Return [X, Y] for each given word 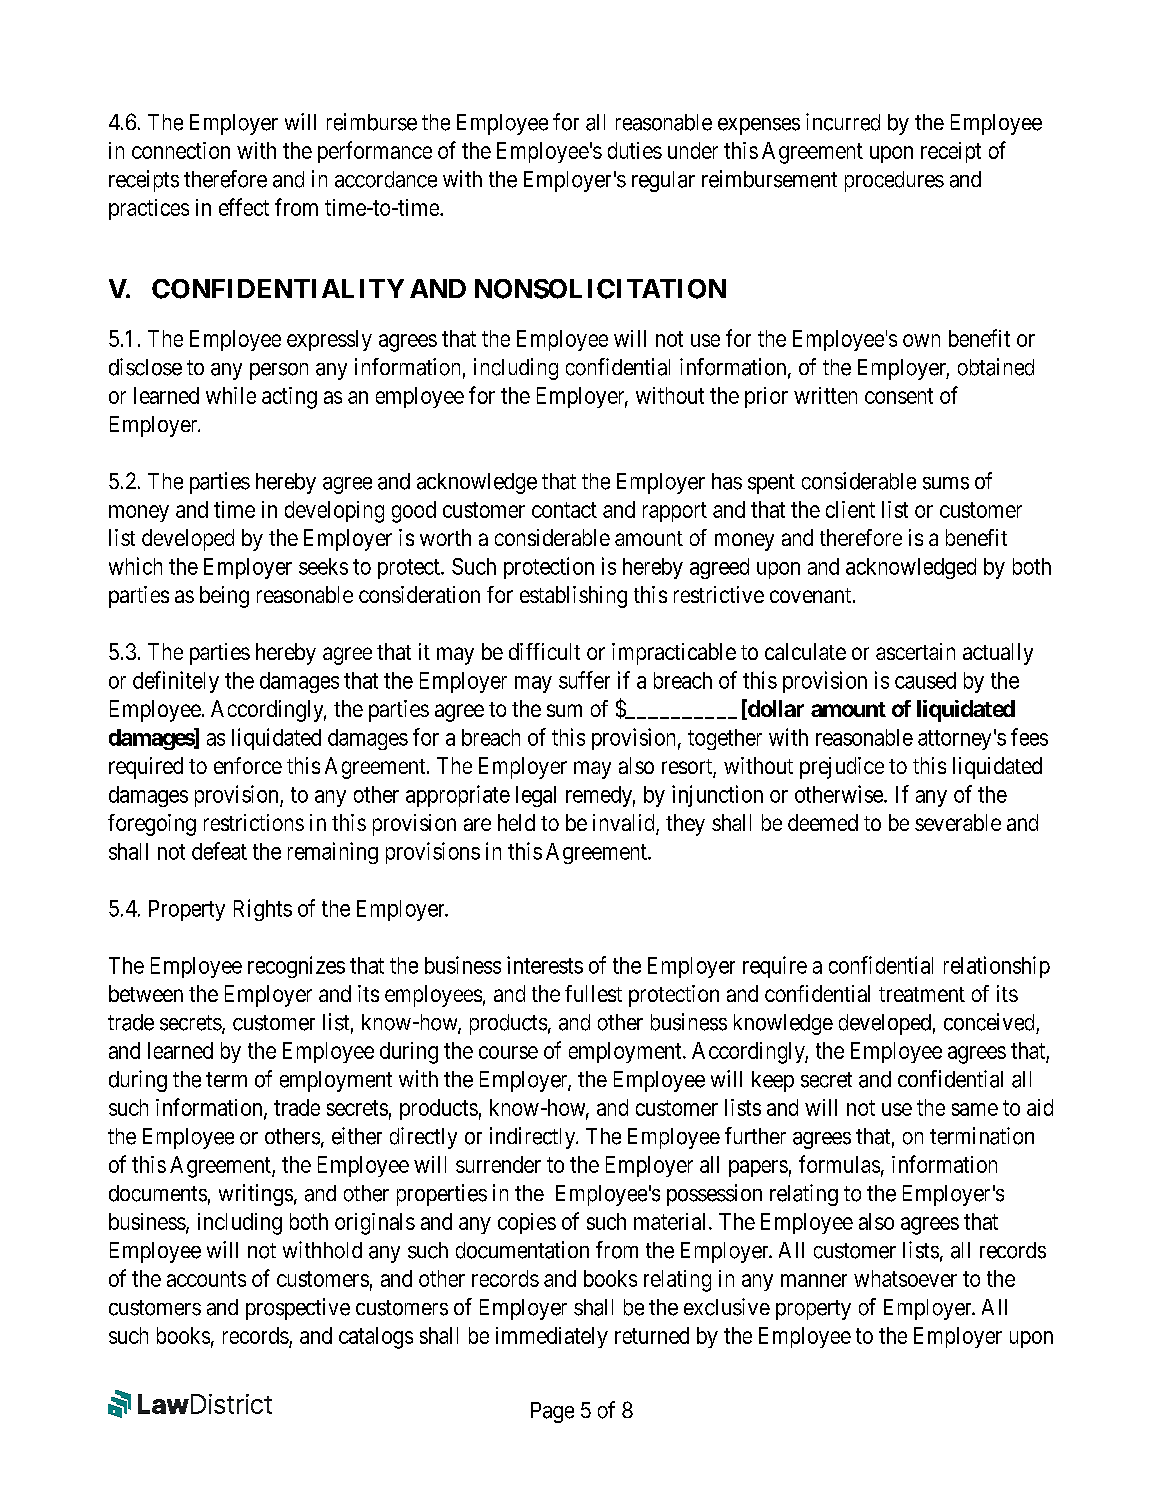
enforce [248, 765]
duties [635, 150]
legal [536, 796]
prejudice [842, 768]
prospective [298, 1309]
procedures [894, 181]
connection [181, 150]
